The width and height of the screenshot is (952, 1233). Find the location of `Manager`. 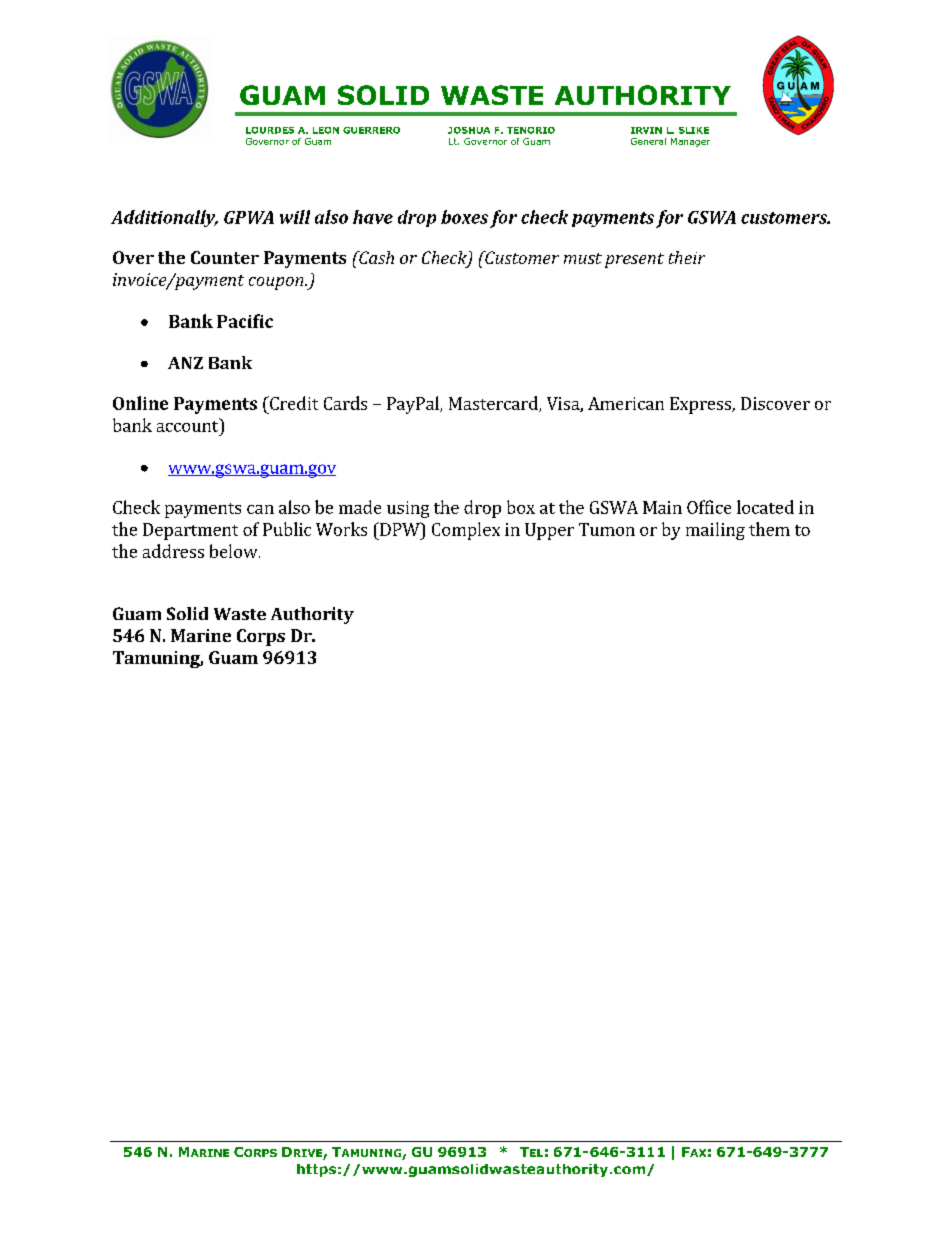

Manager is located at coordinates (690, 142).
